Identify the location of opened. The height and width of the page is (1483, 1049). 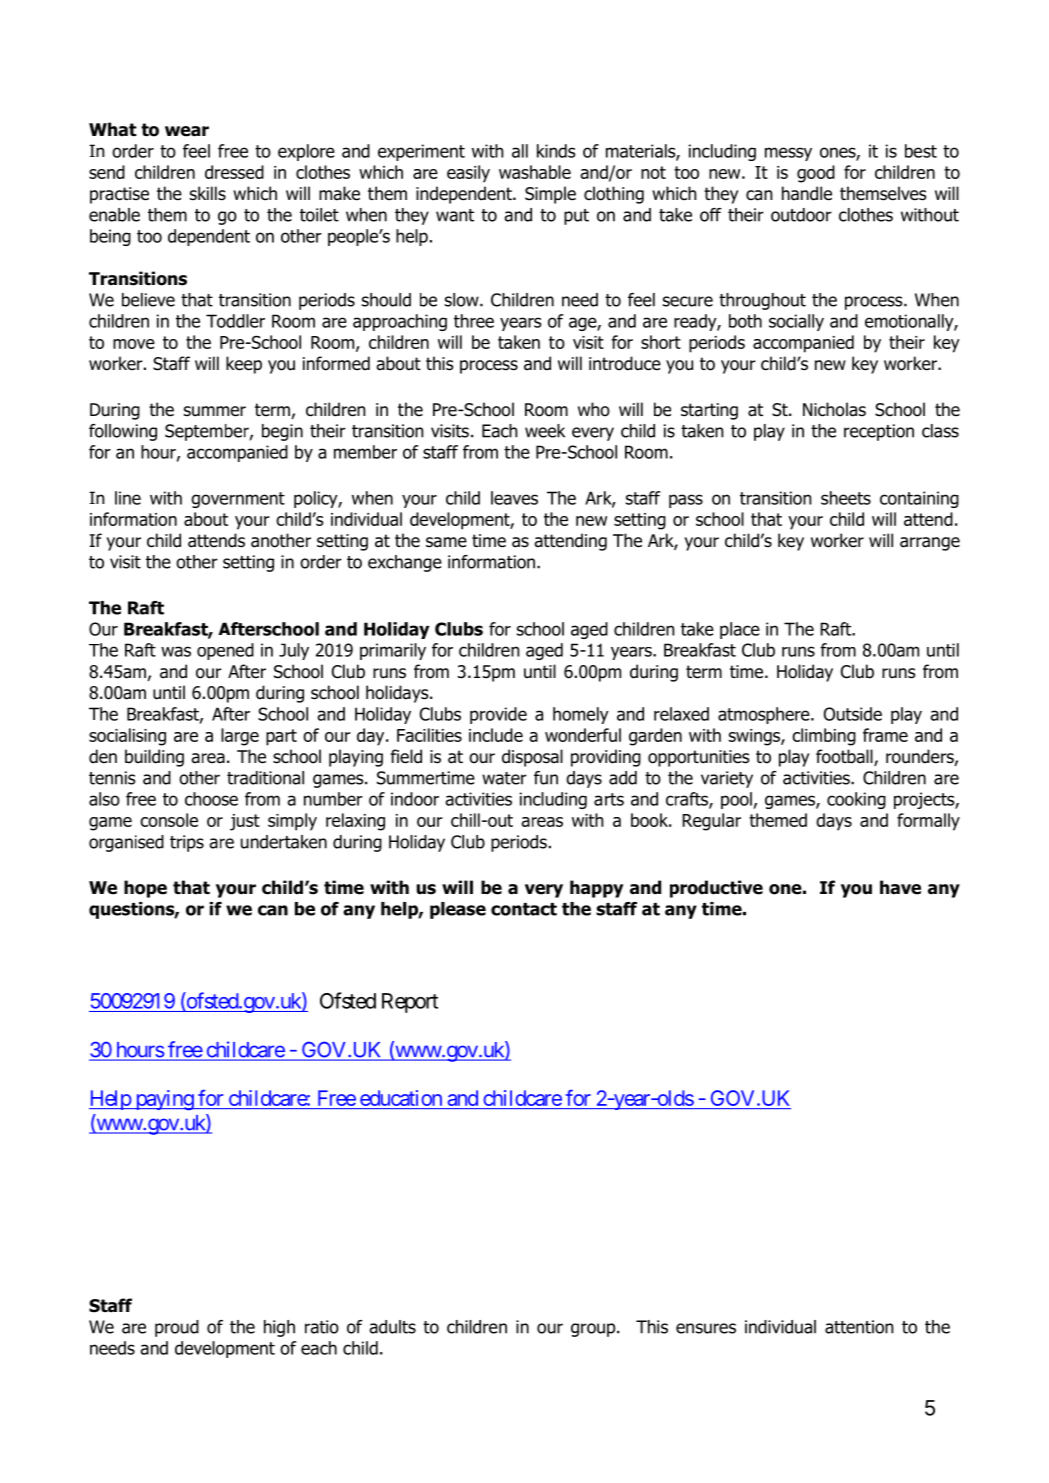
(225, 651).
